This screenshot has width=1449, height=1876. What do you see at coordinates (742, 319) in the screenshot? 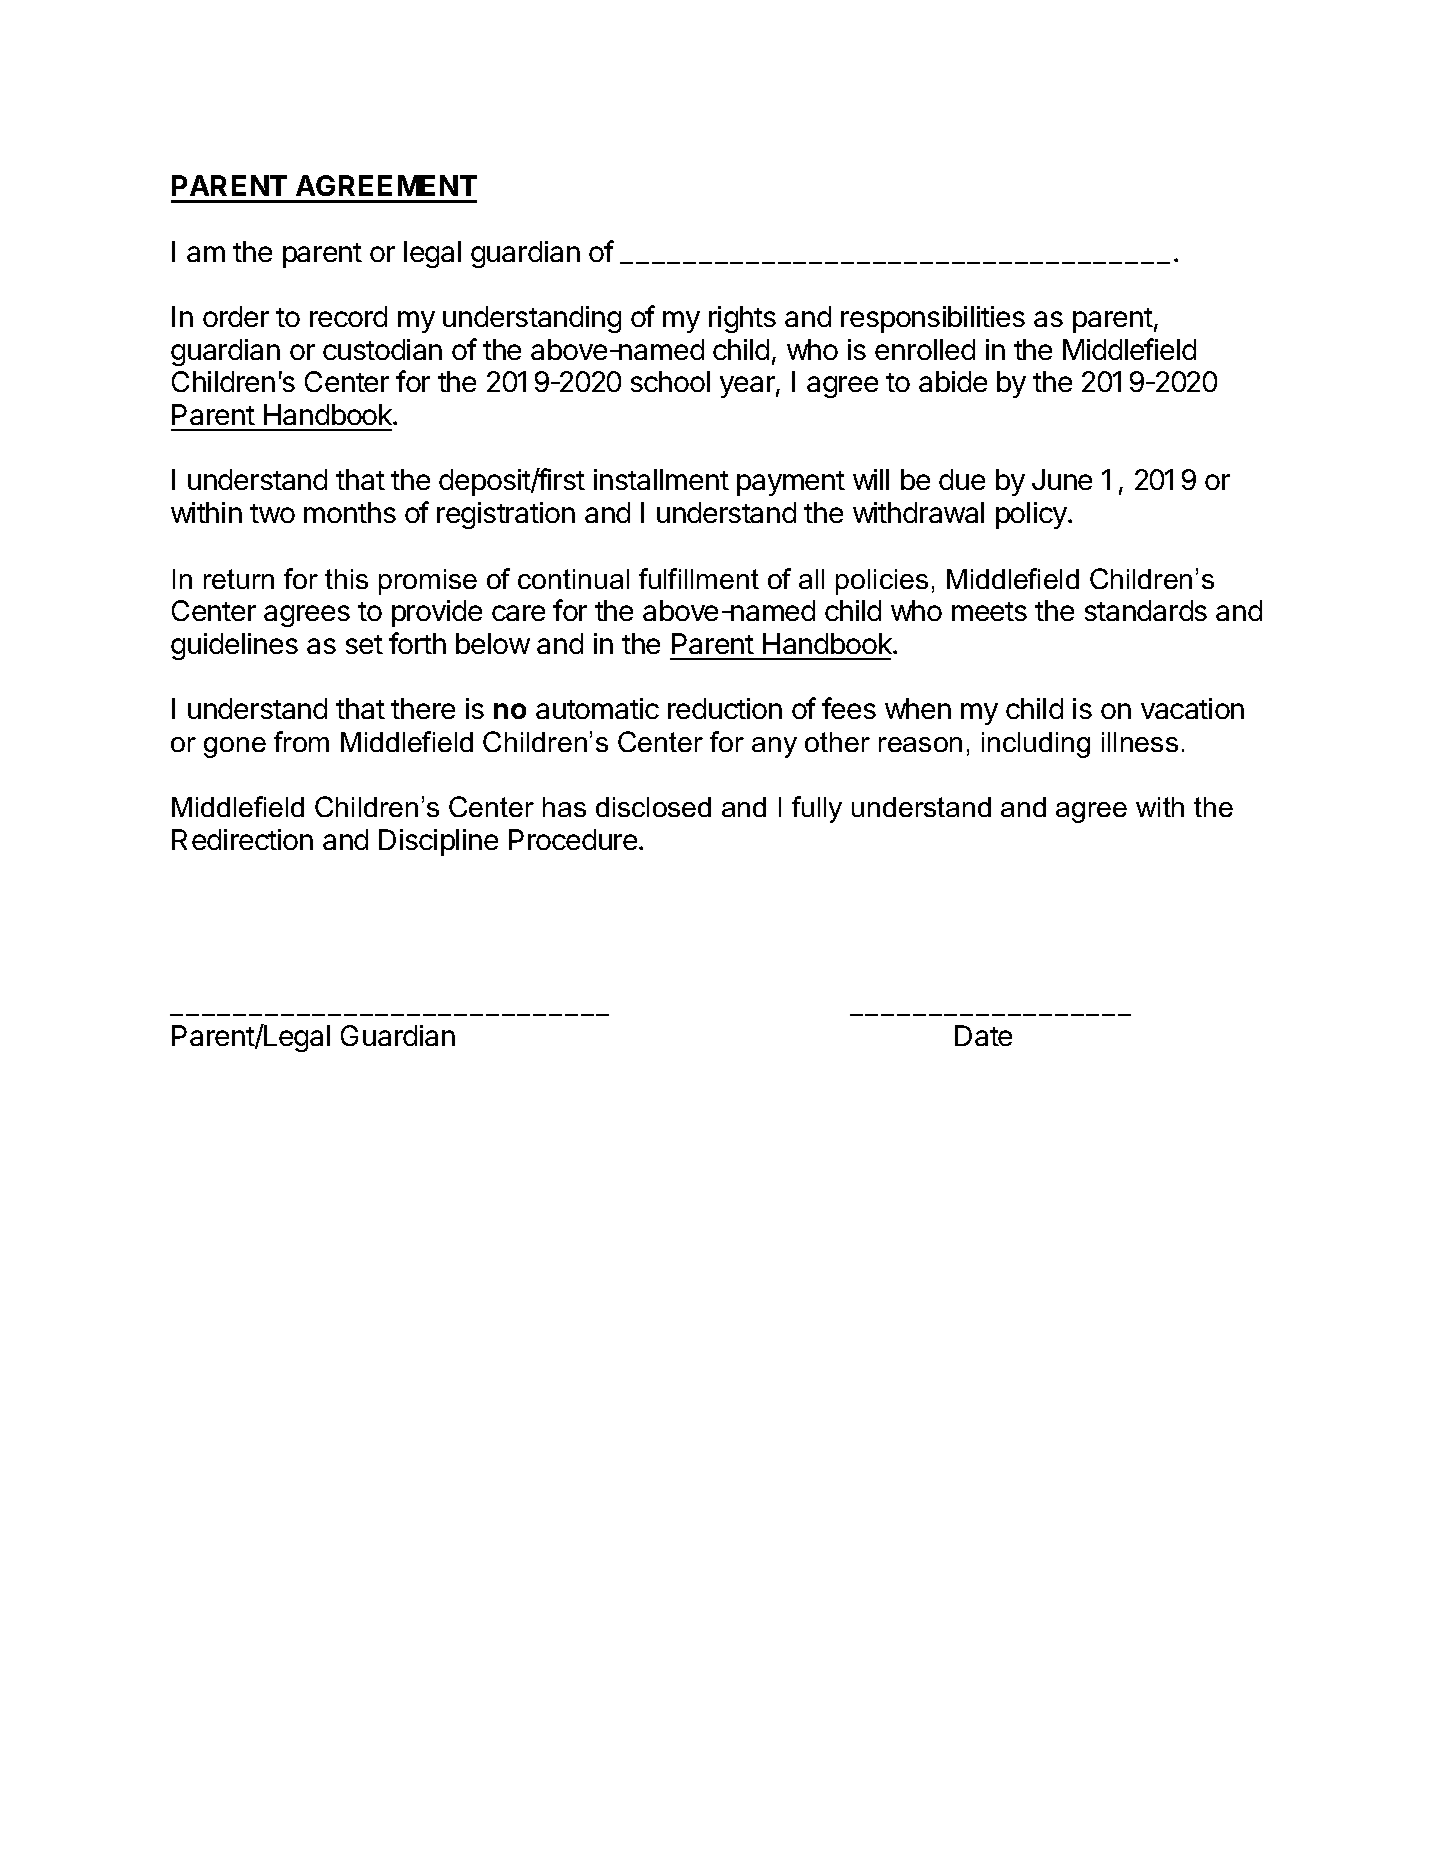
I see `rights` at bounding box center [742, 319].
